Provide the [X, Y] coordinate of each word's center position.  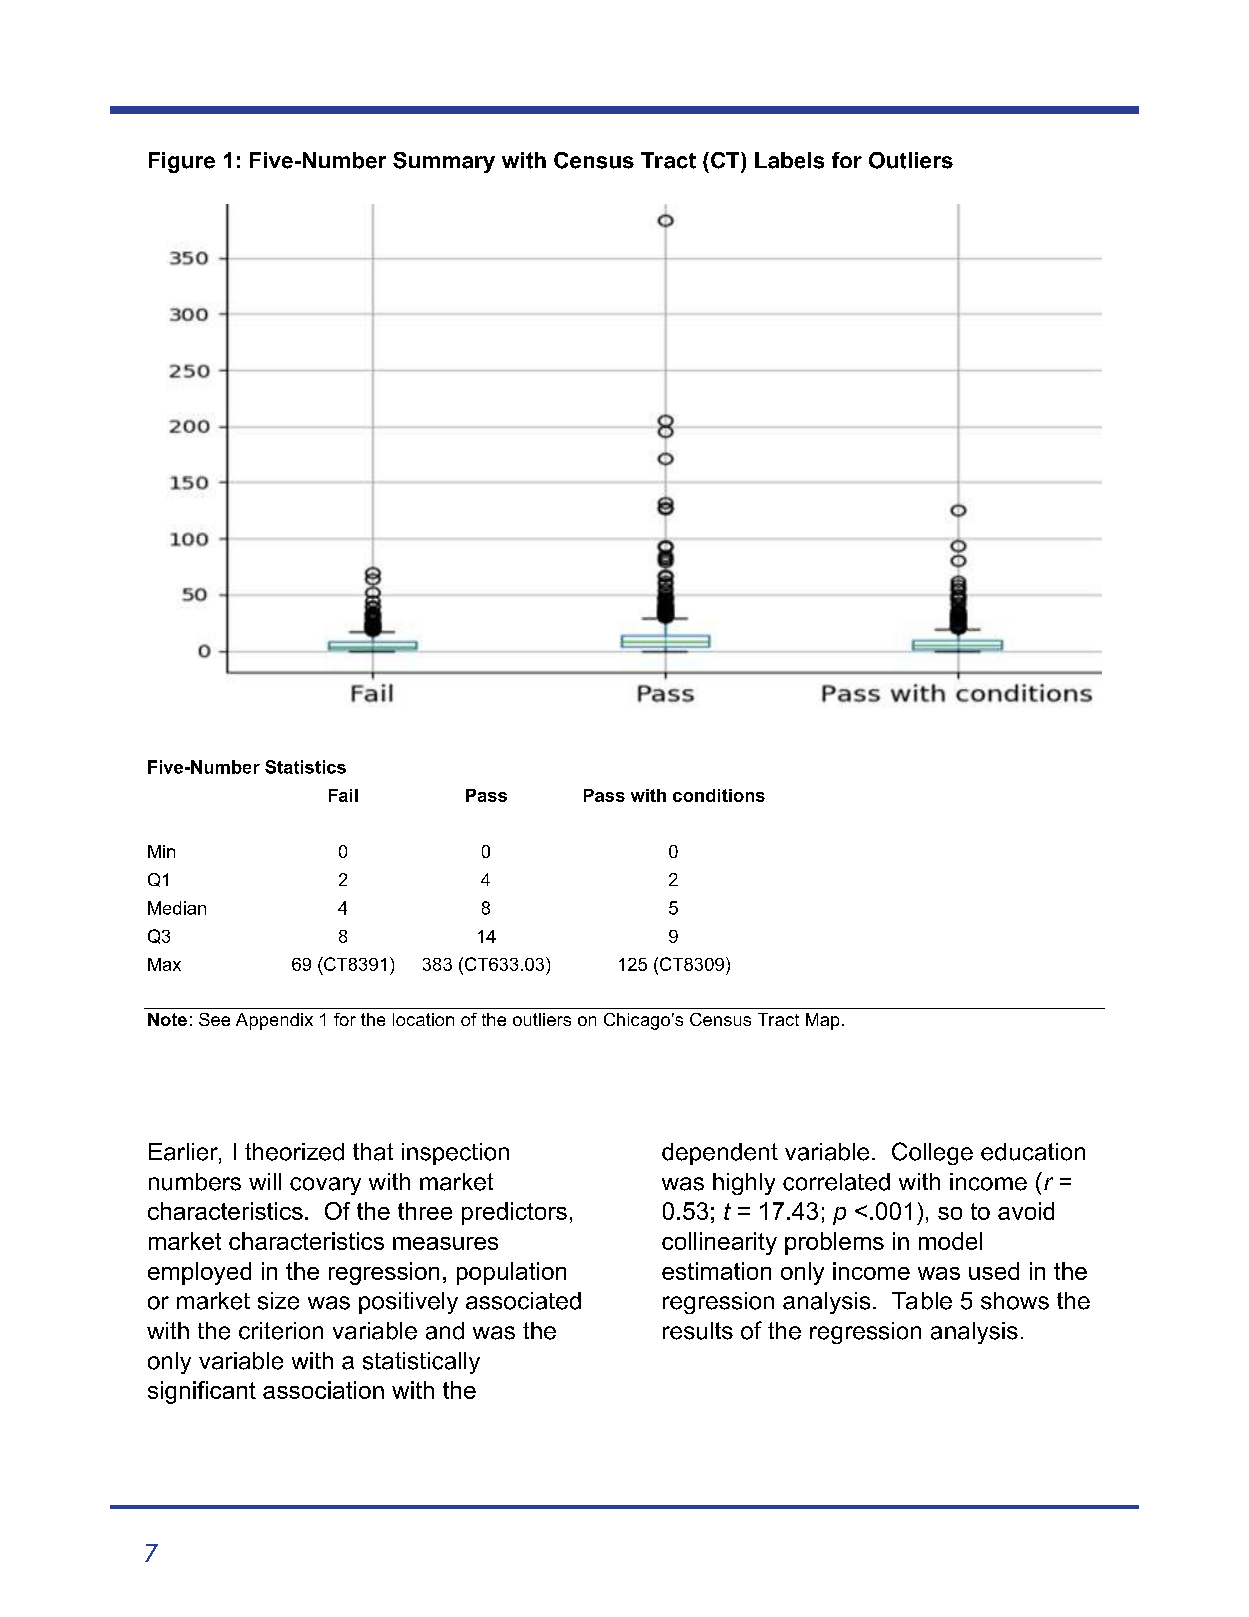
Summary [444, 162]
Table [922, 1301]
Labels [789, 160]
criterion [281, 1331]
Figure [182, 162]
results [698, 1331]
